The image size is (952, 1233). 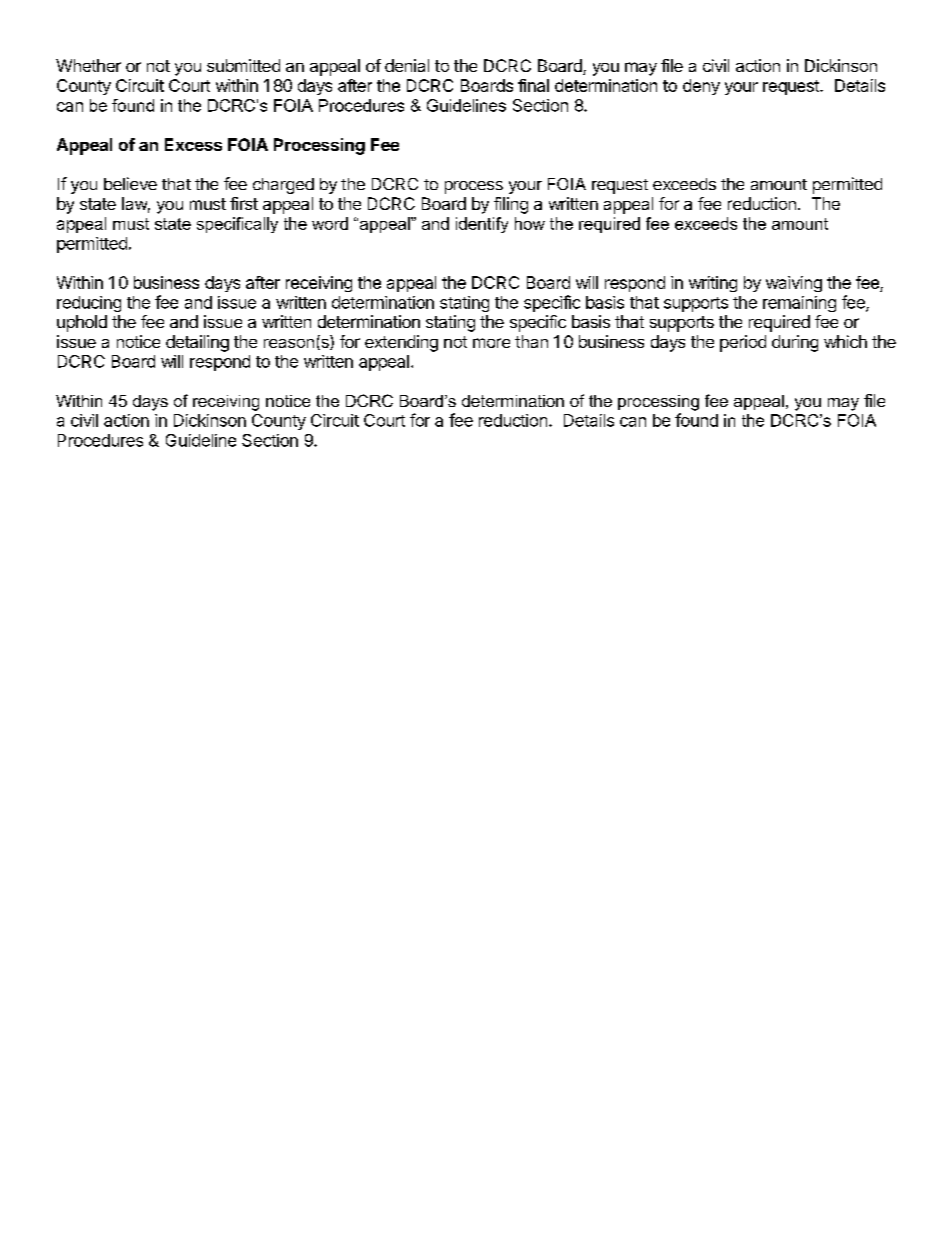 I want to click on filing, so click(x=511, y=205).
